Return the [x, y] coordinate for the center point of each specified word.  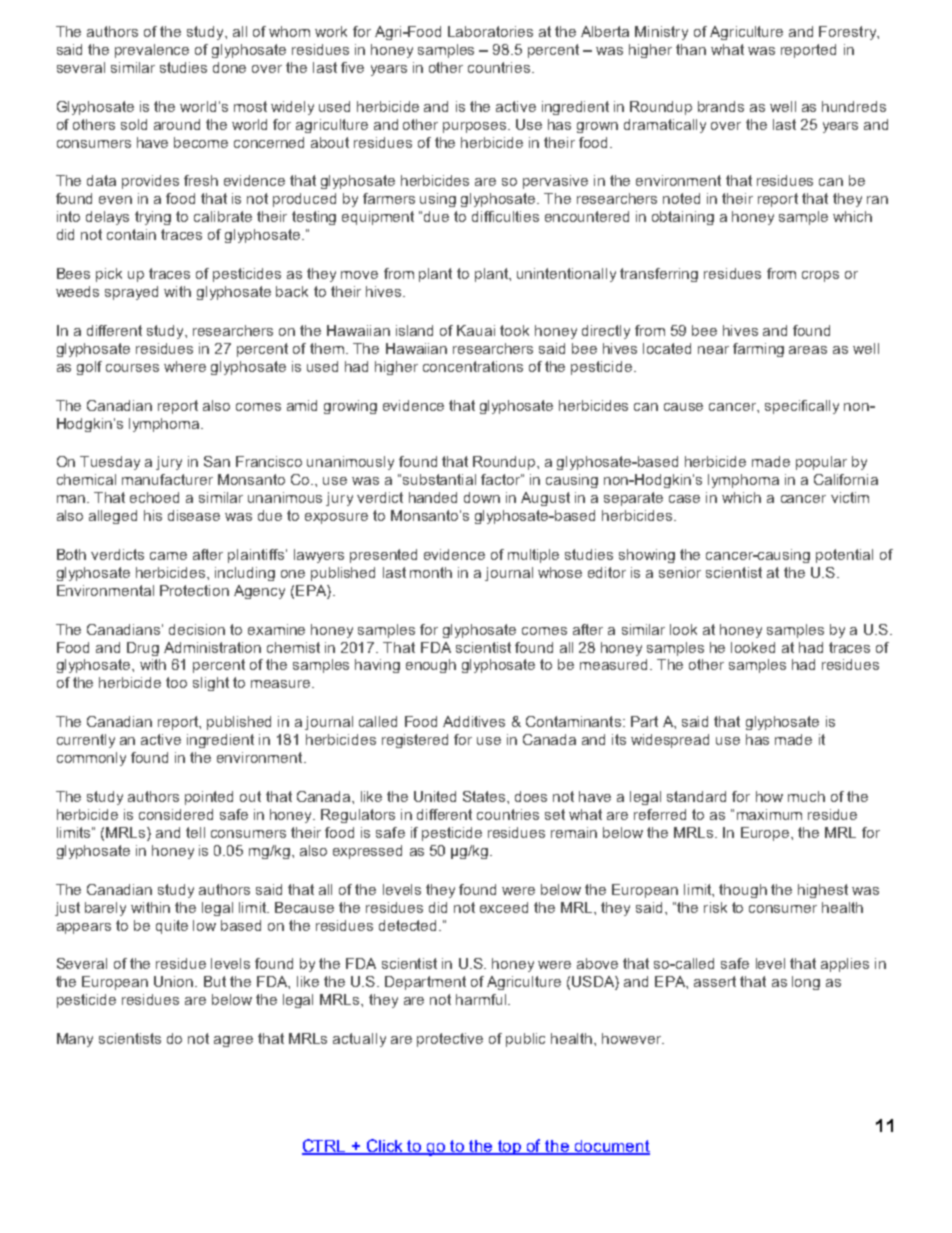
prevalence [152, 51]
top [510, 1147]
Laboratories [490, 31]
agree [233, 1041]
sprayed [131, 293]
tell [195, 832]
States [485, 796]
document [611, 1147]
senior [680, 572]
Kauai [476, 330]
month [431, 572]
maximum [769, 814]
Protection [194, 590]
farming [758, 350]
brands [721, 106]
